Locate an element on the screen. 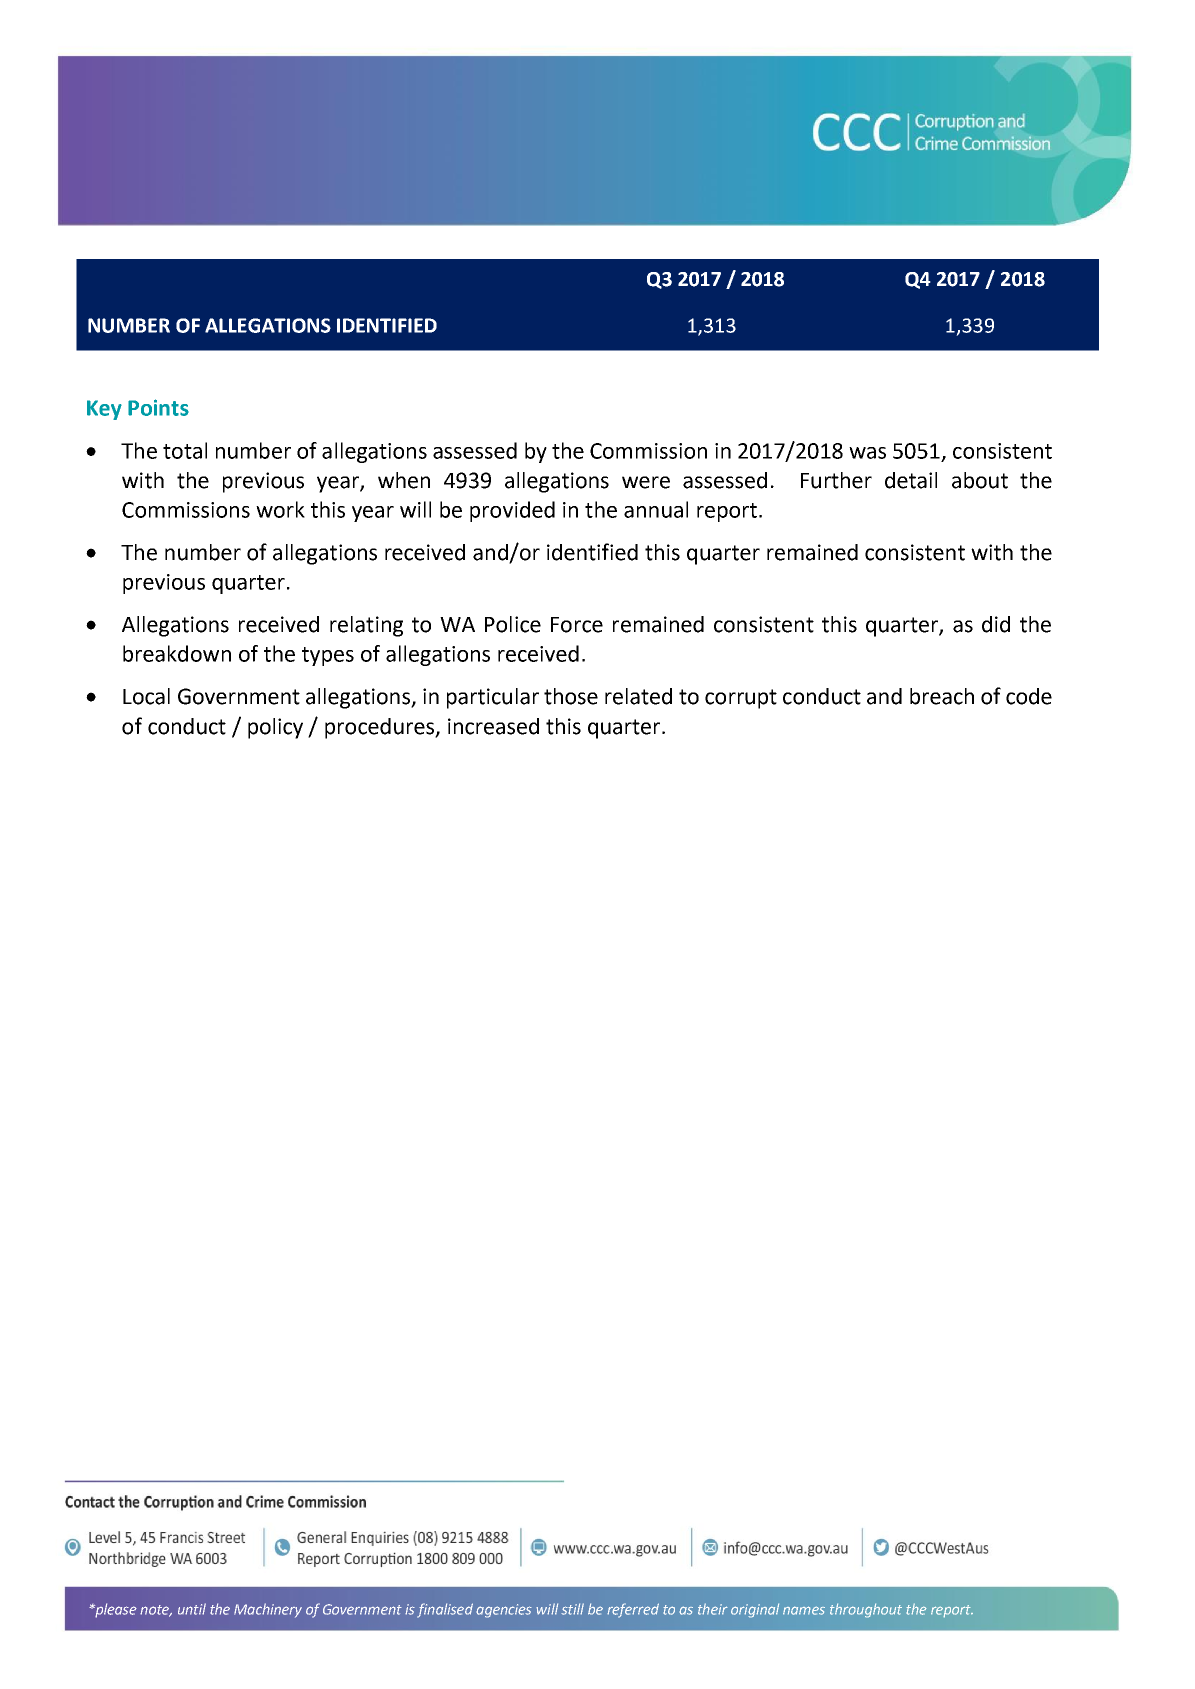  about is located at coordinates (980, 480).
